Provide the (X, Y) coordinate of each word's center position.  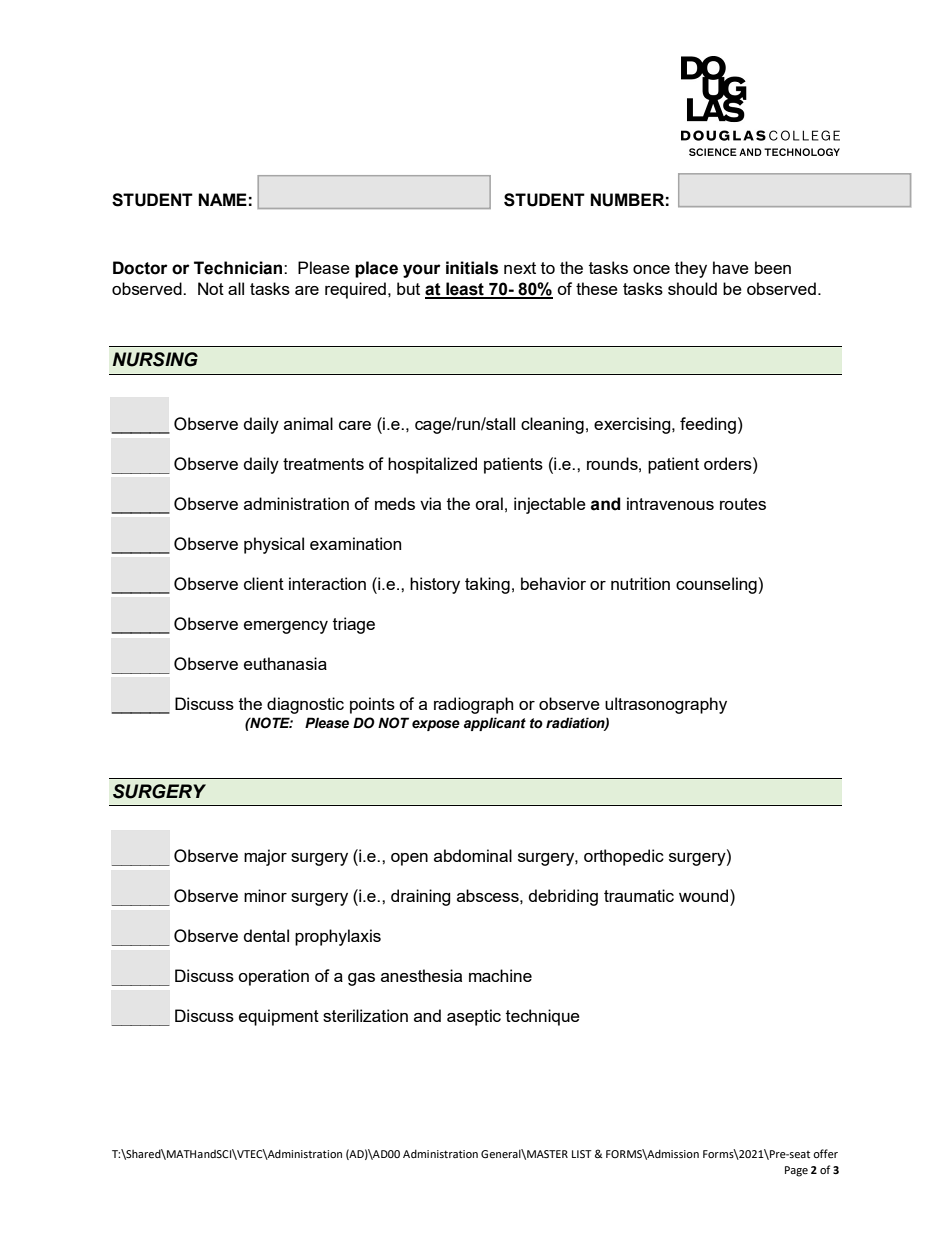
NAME (223, 199)
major (265, 857)
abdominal (473, 855)
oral (489, 503)
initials (472, 268)
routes (743, 504)
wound (705, 895)
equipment (279, 1017)
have (731, 267)
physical (274, 545)
